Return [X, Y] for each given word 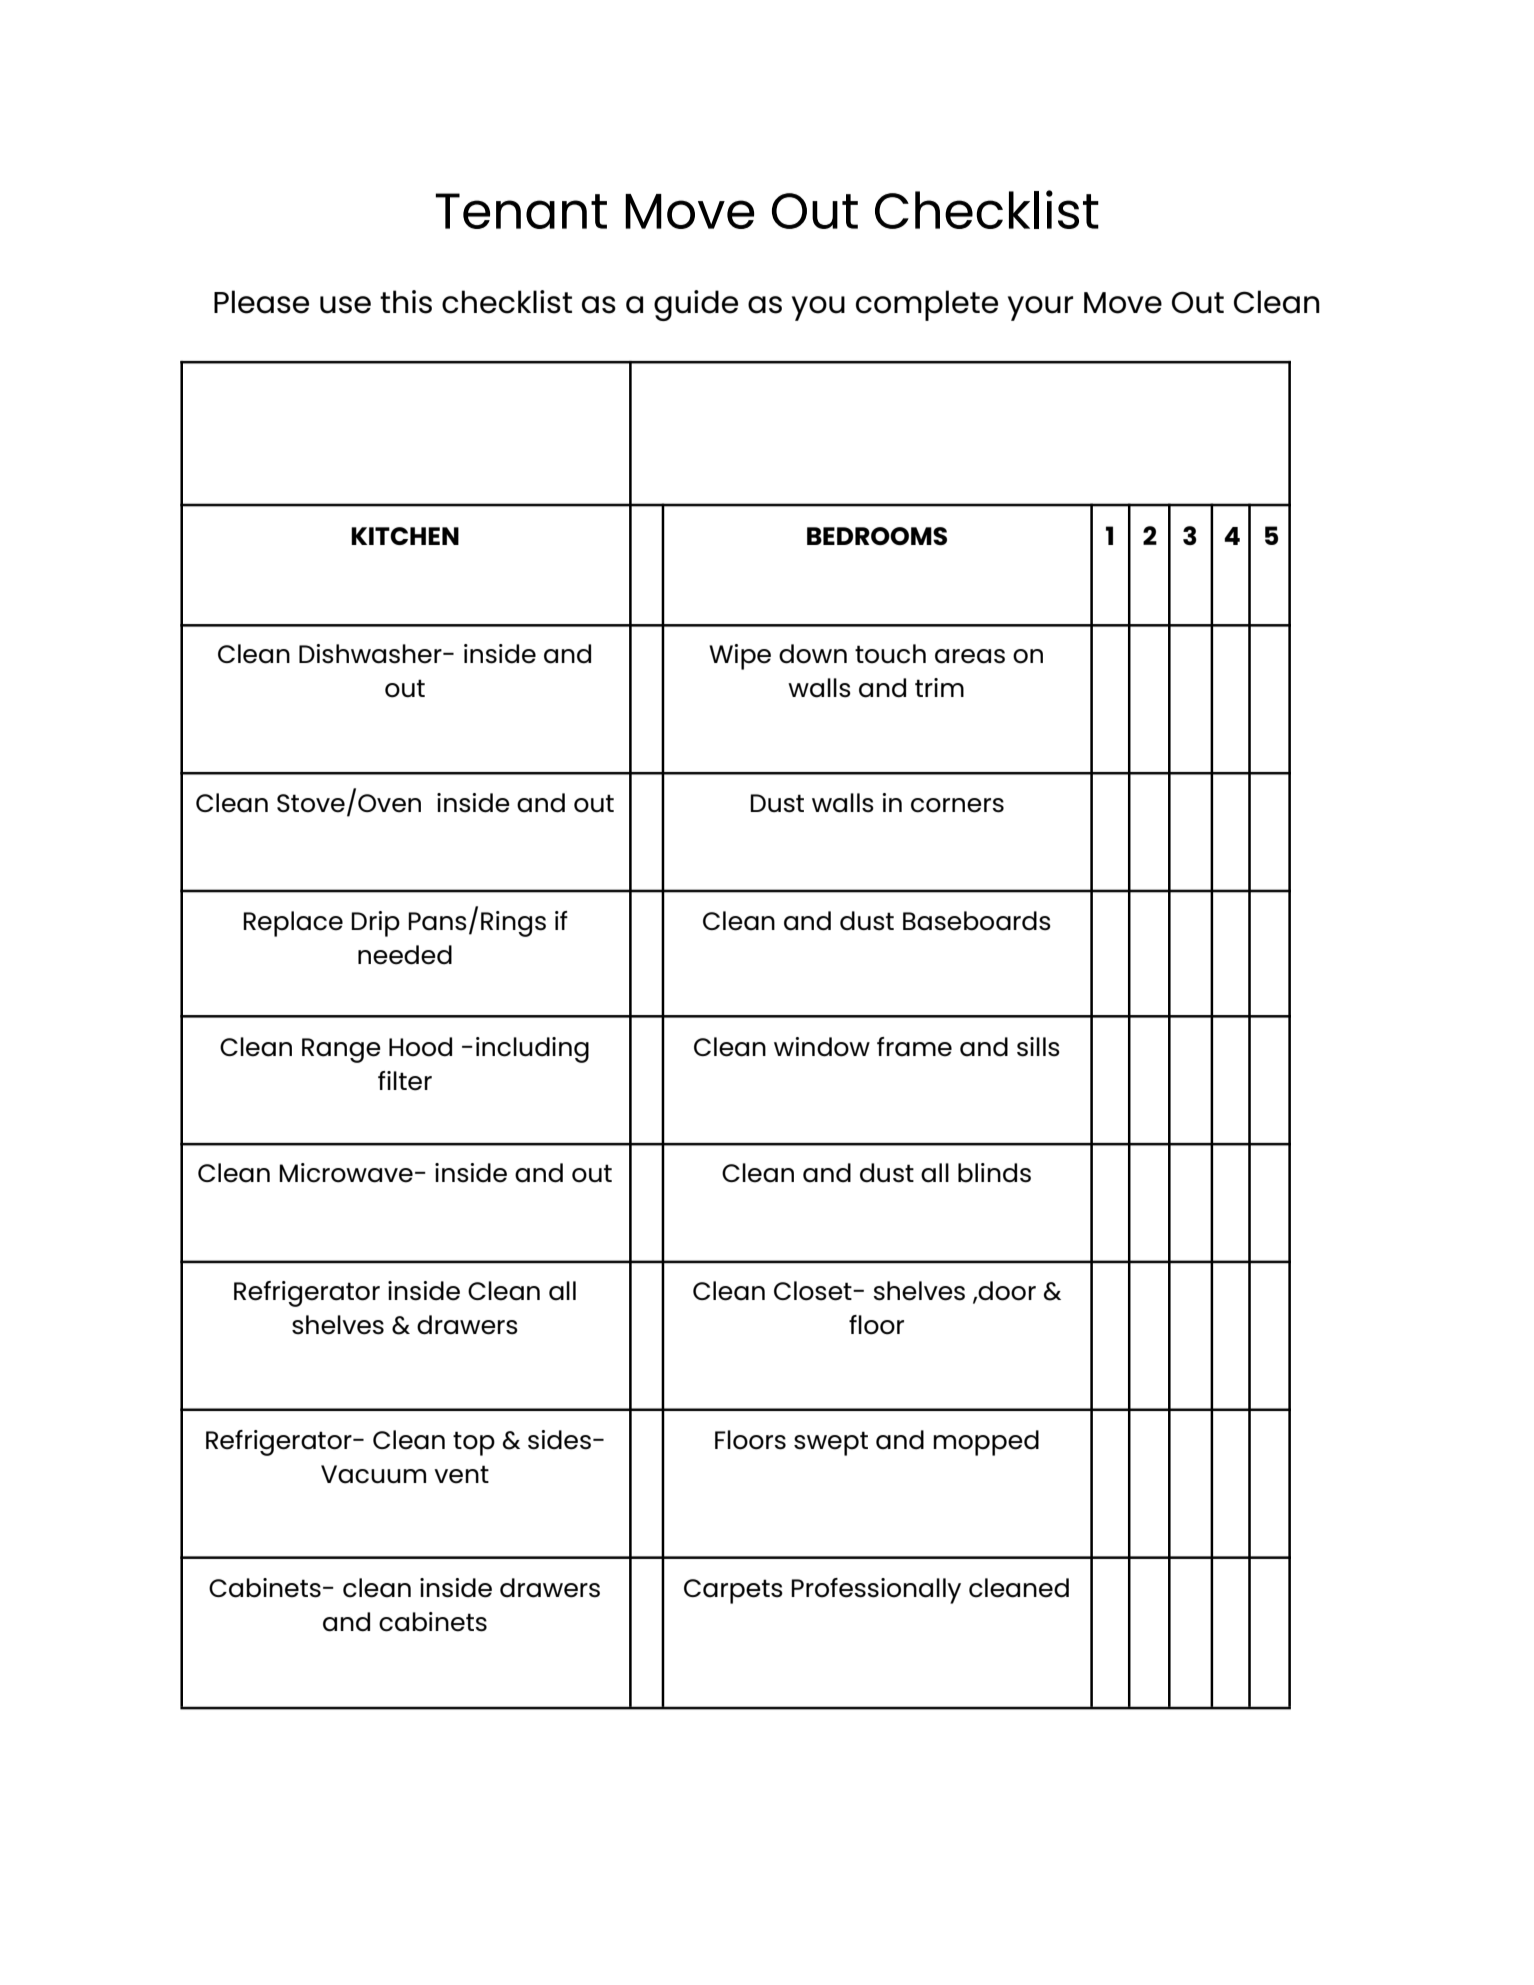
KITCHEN [405, 536]
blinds [994, 1173]
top [474, 1443]
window [822, 1047]
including [532, 1050]
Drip [375, 924]
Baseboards [977, 921]
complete [927, 305]
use [345, 305]
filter [405, 1081]
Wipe [740, 657]
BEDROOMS [877, 536]
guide [696, 305]
